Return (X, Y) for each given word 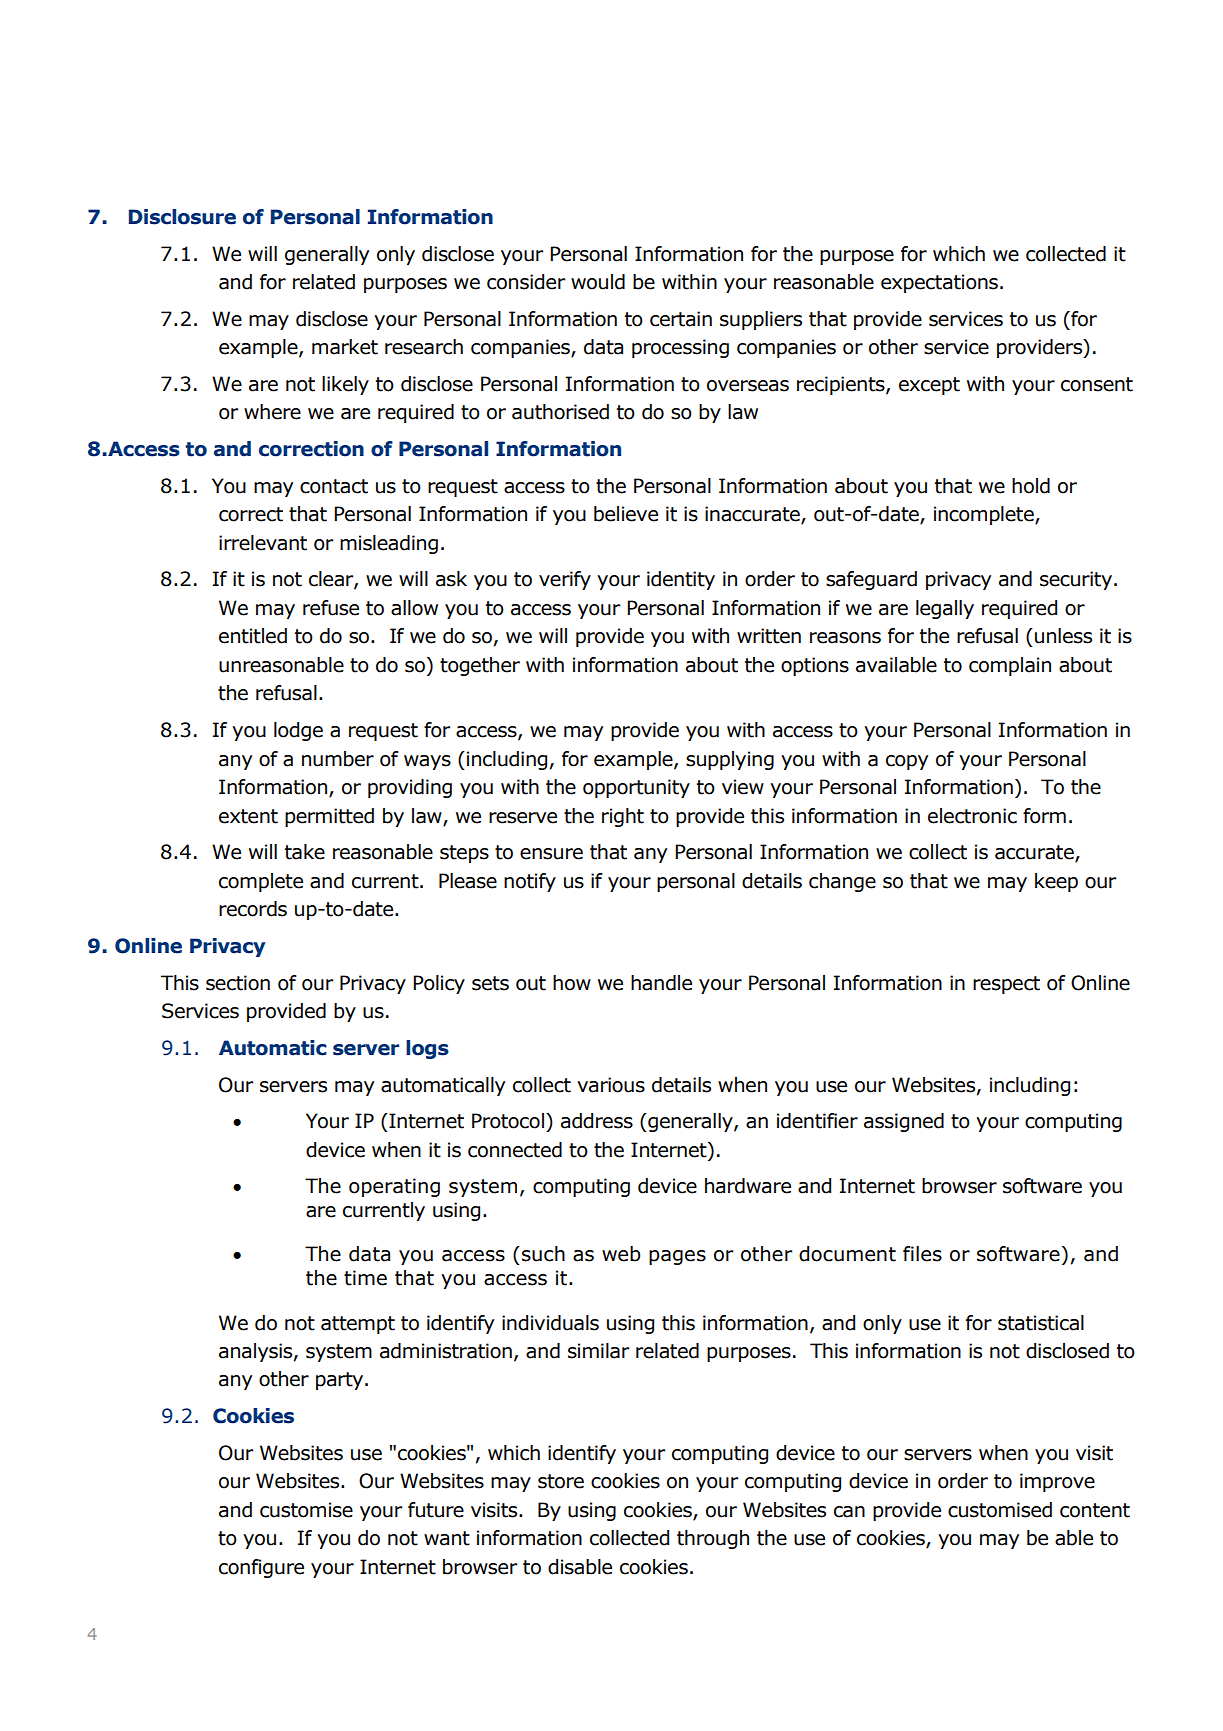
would (598, 282)
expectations (939, 283)
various (611, 1085)
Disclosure (182, 217)
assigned (904, 1122)
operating (394, 1187)
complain (1010, 666)
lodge (298, 731)
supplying (730, 760)
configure (261, 1568)
